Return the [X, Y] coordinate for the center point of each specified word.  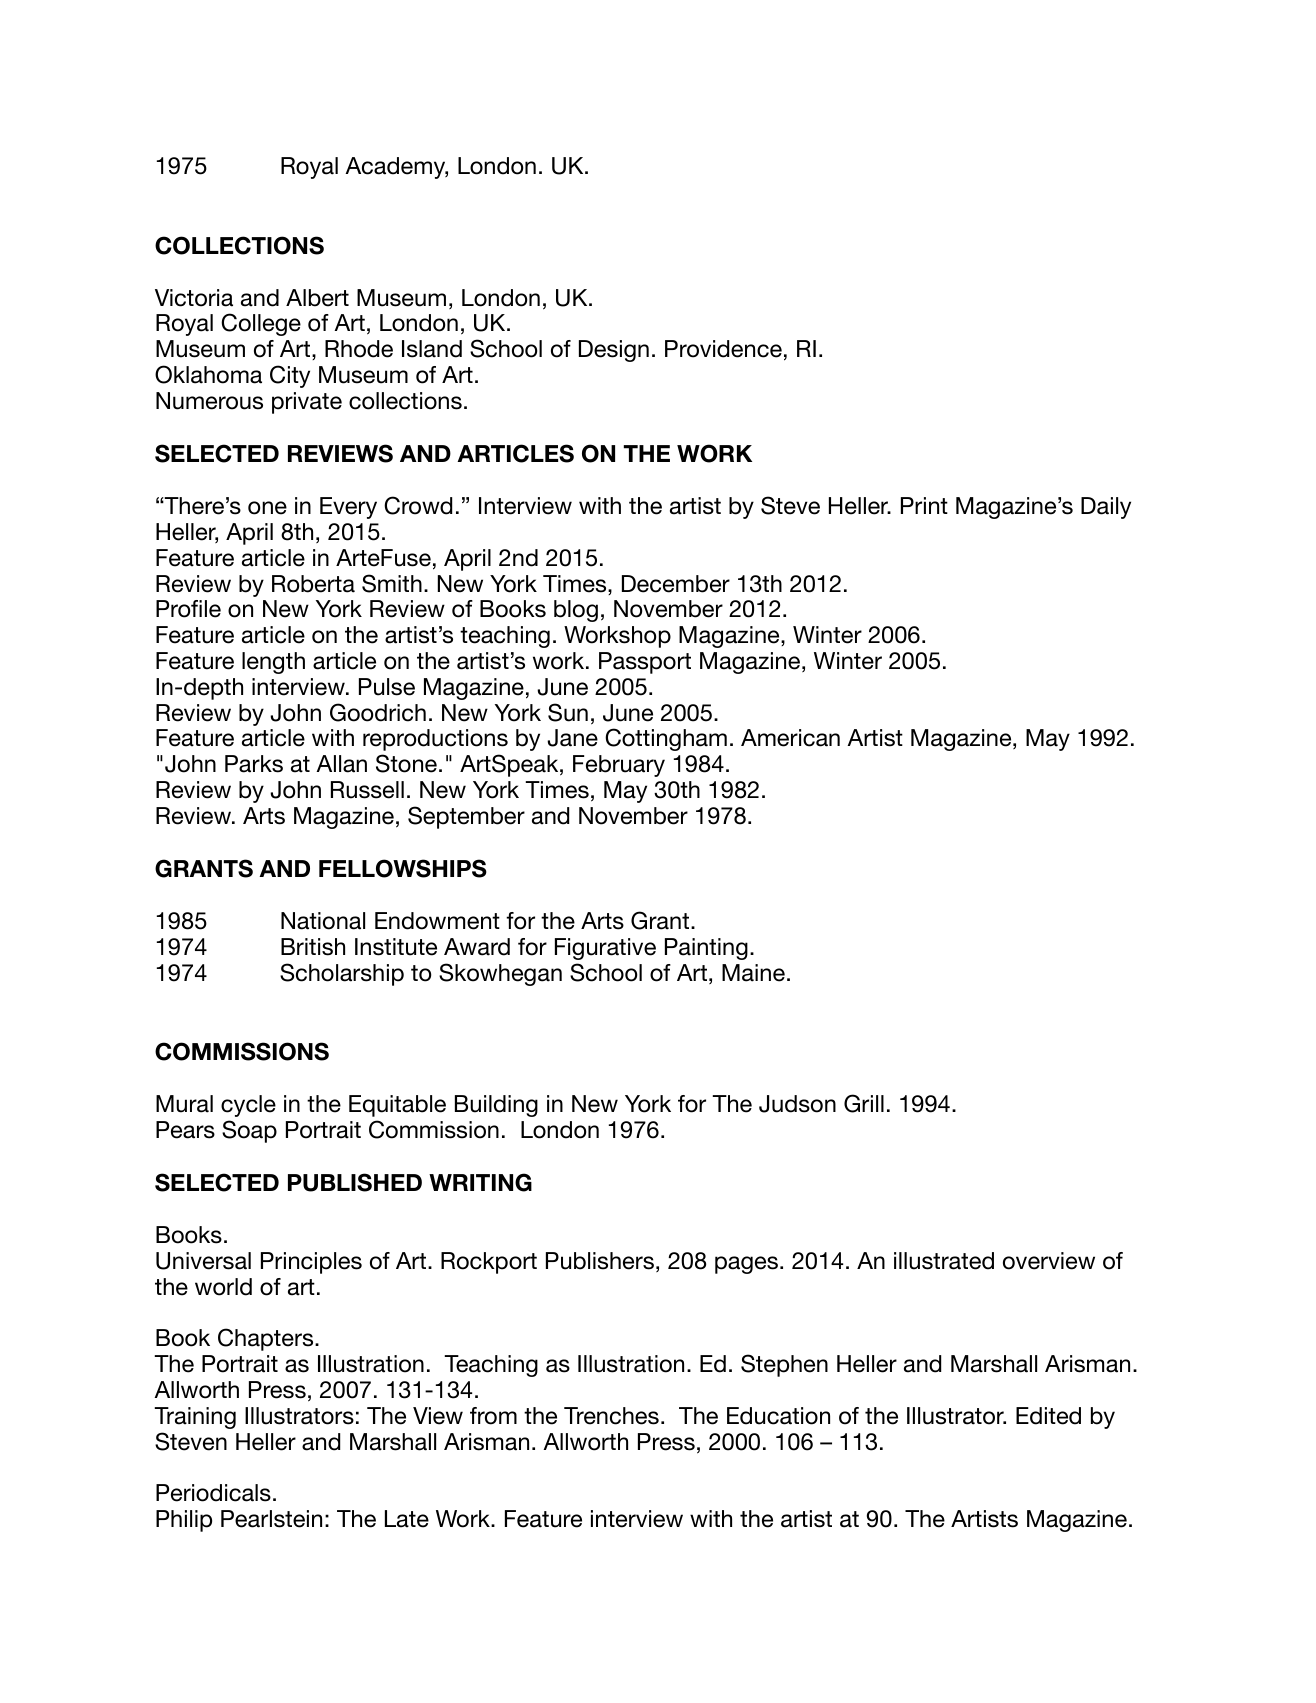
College [261, 324]
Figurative [605, 949]
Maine [753, 973]
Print [924, 505]
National [323, 921]
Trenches [611, 1416]
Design [614, 351]
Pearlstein [271, 1519]
